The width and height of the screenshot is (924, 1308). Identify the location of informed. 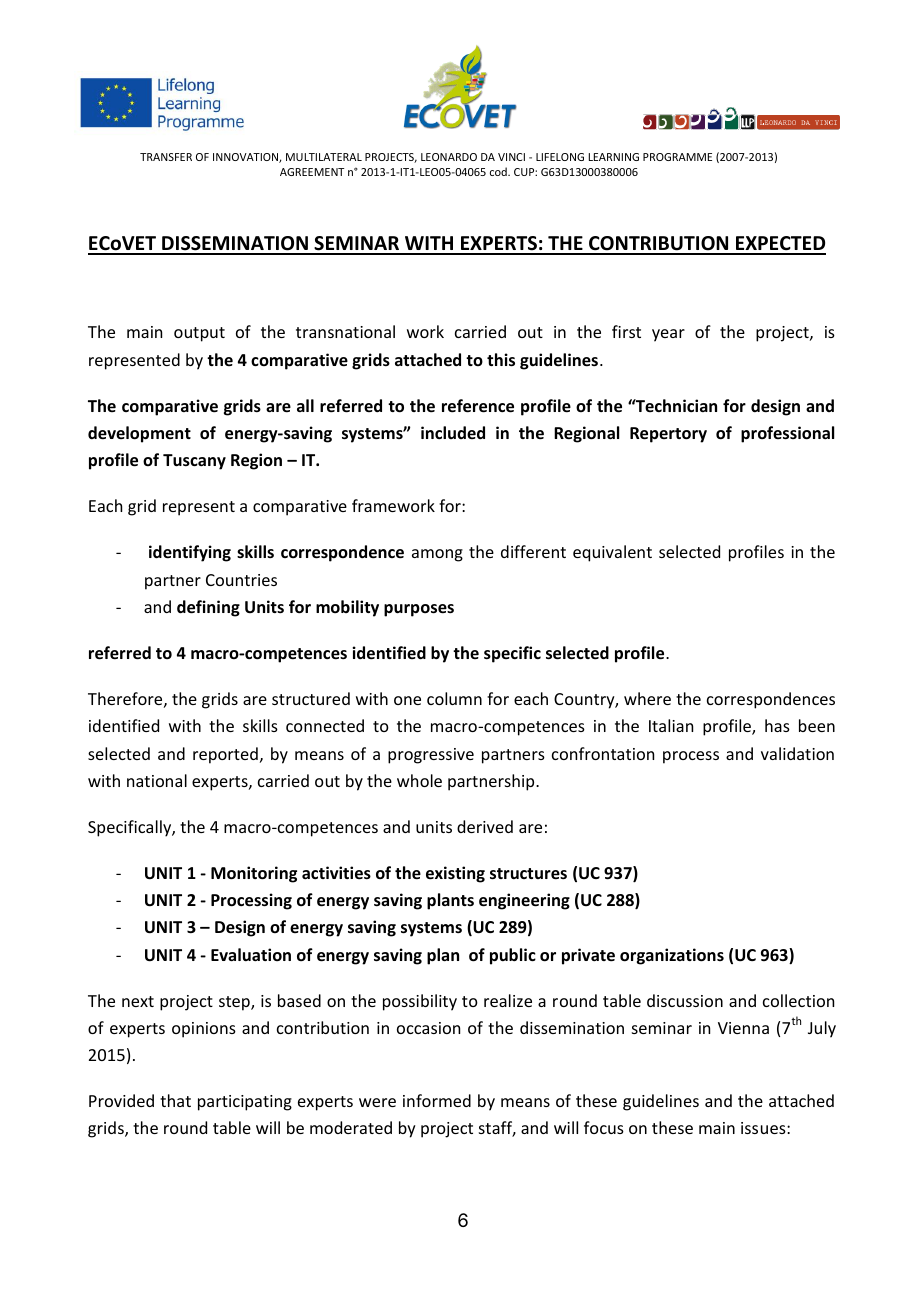
(437, 1100).
